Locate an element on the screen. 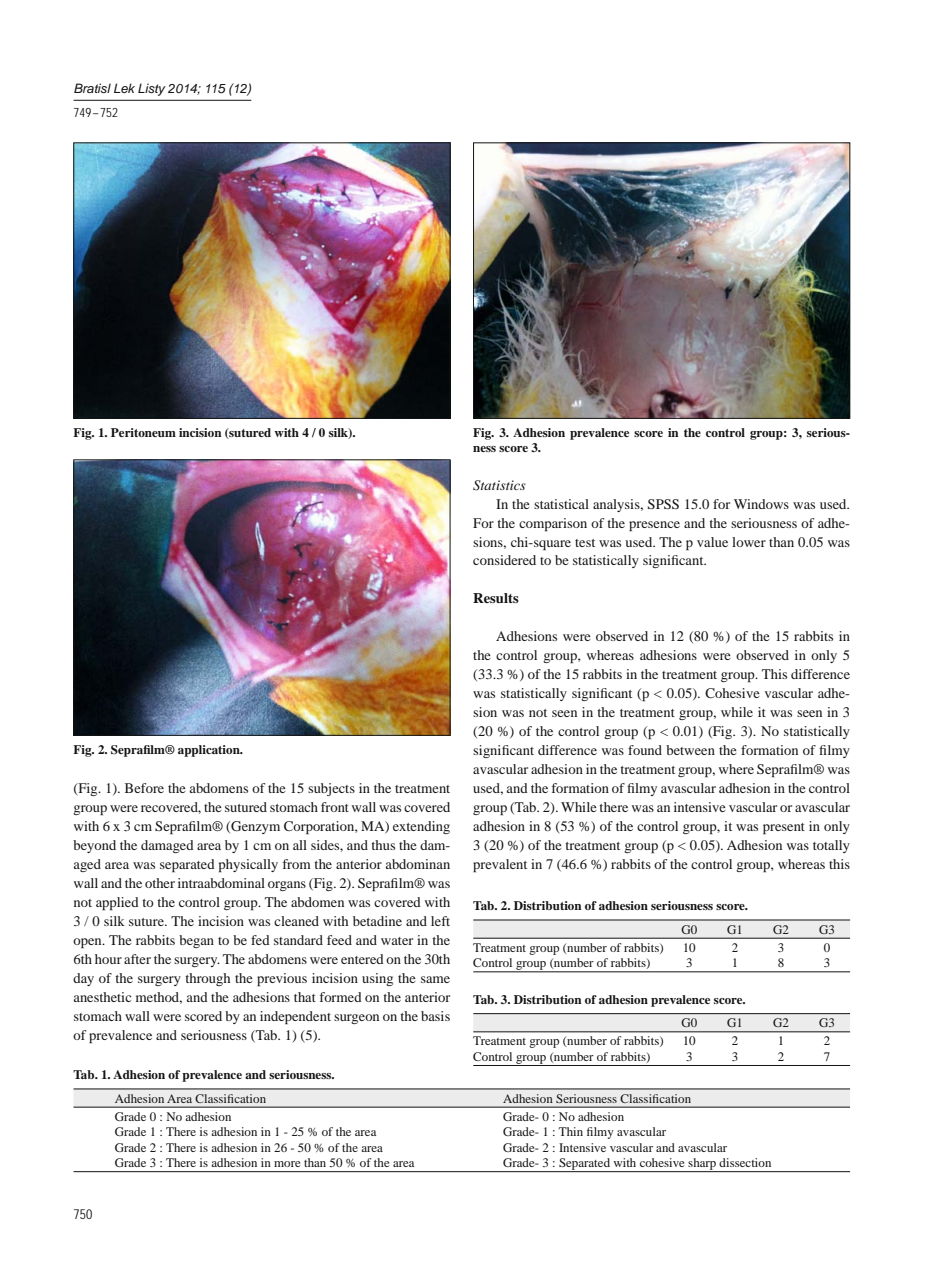 This screenshot has height=1288, width=942. Peritoneum is located at coordinates (143, 432).
